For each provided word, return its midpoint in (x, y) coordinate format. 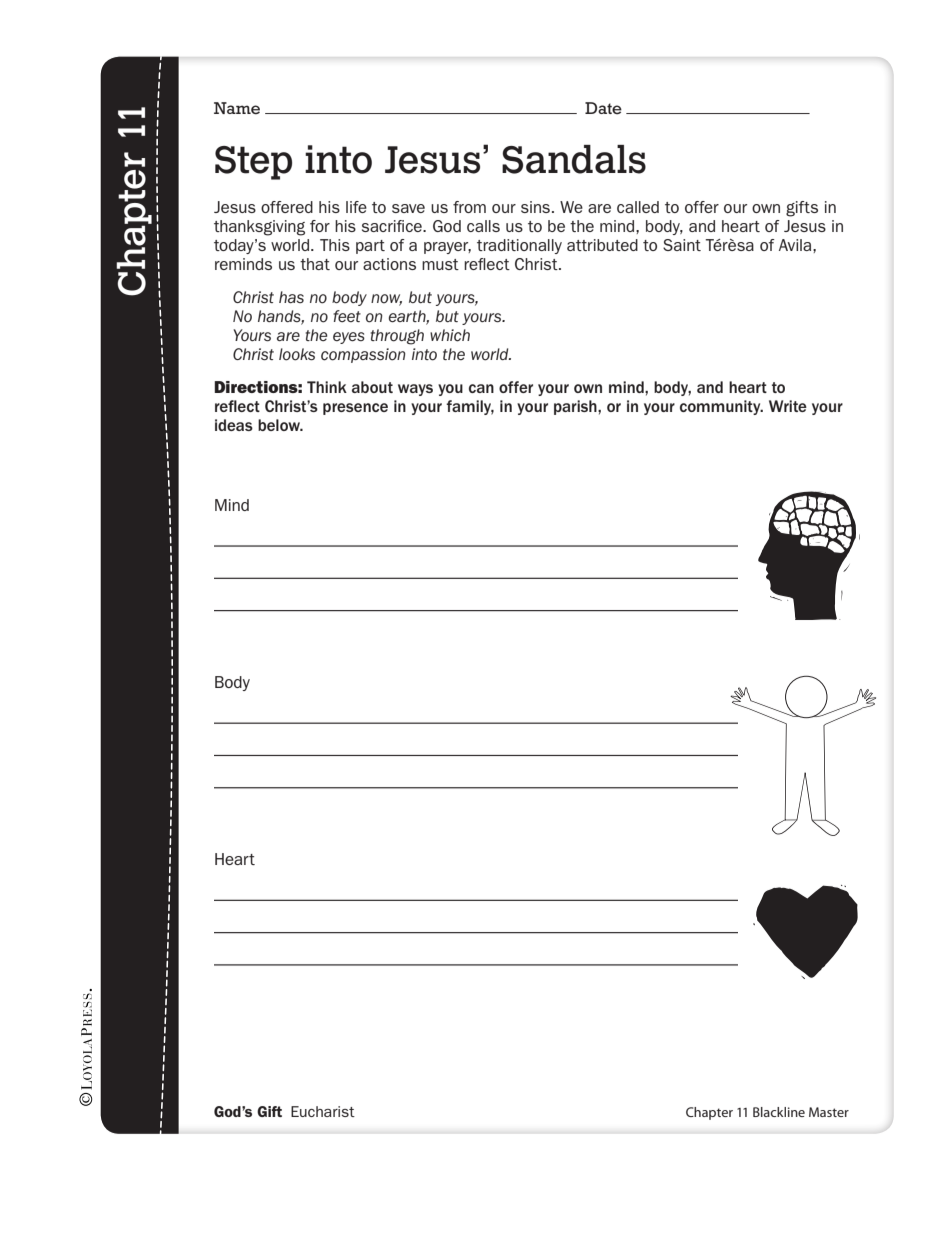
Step (253, 163)
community (721, 407)
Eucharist (323, 1111)
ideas (234, 425)
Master (829, 1112)
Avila (796, 245)
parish (576, 407)
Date (603, 108)
